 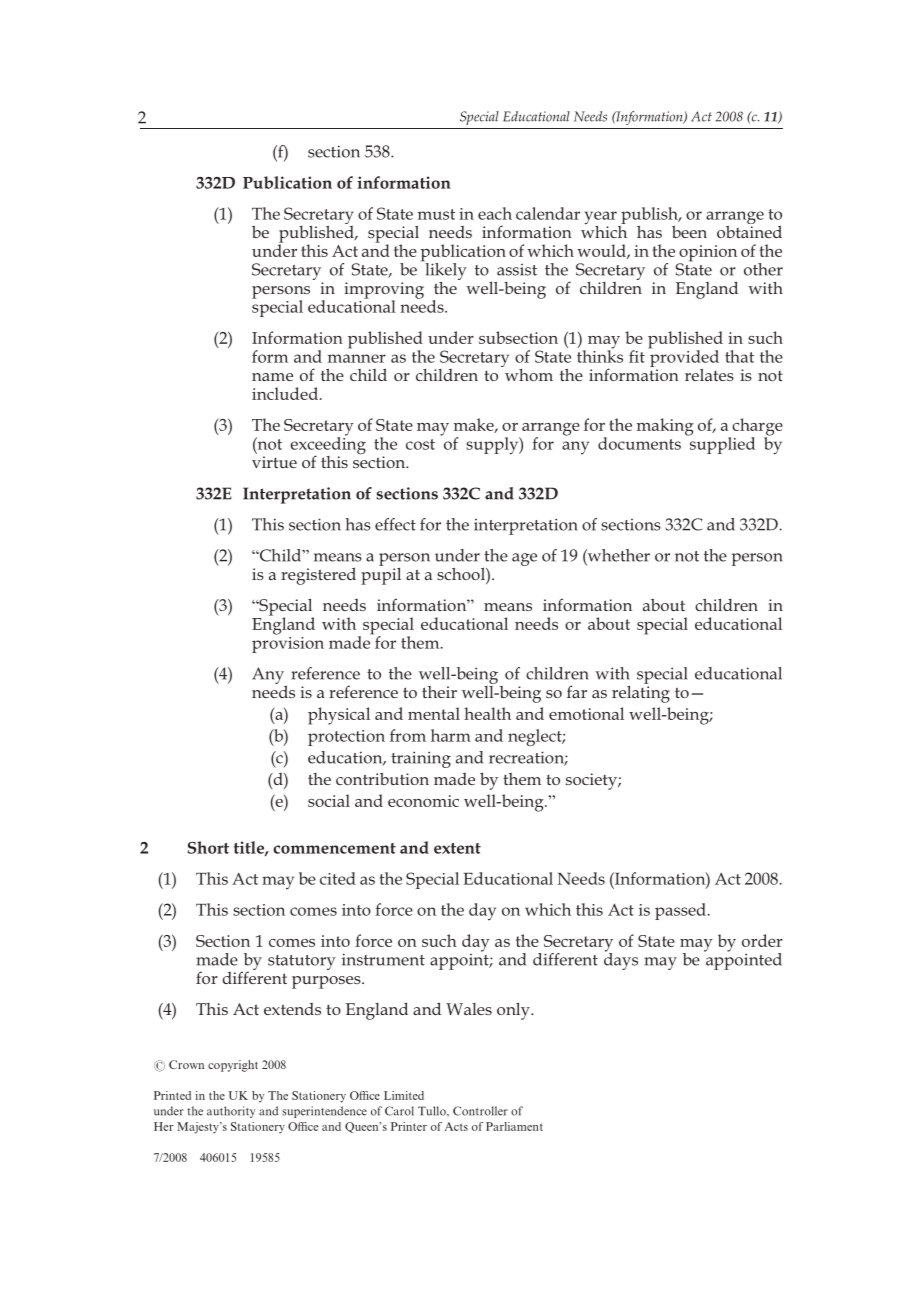 I want to click on supplied, so click(x=721, y=444).
